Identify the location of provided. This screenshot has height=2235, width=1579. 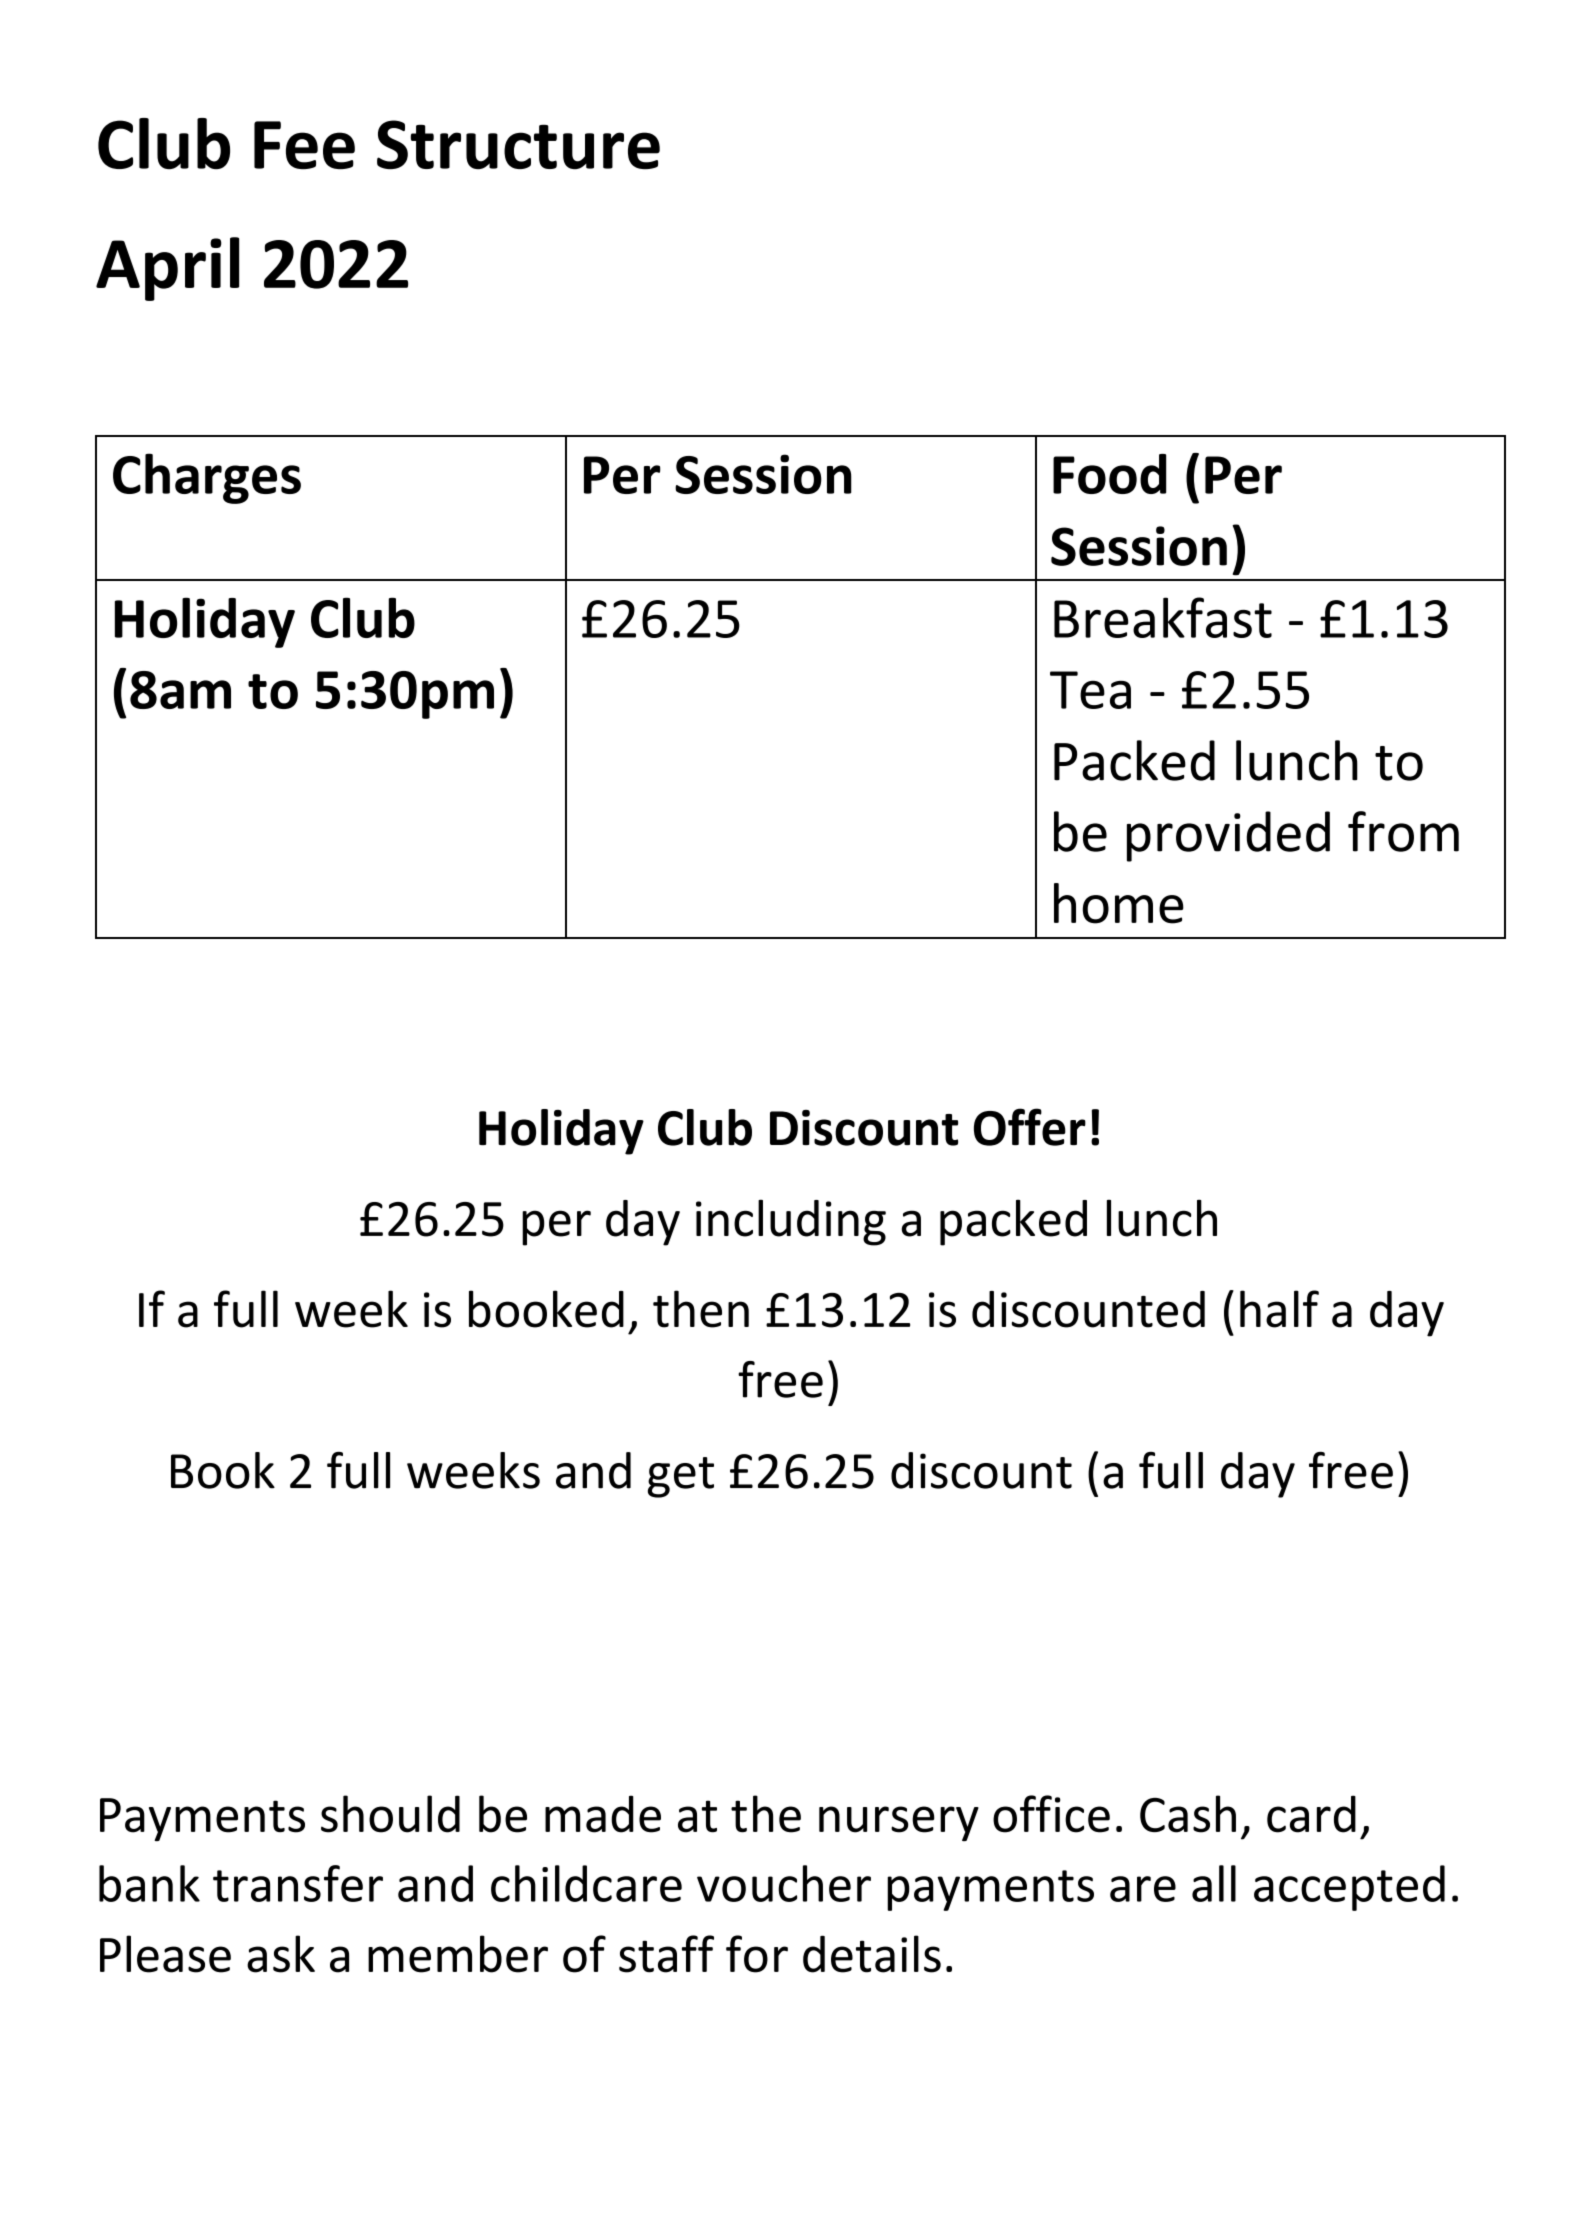
(1228, 836).
